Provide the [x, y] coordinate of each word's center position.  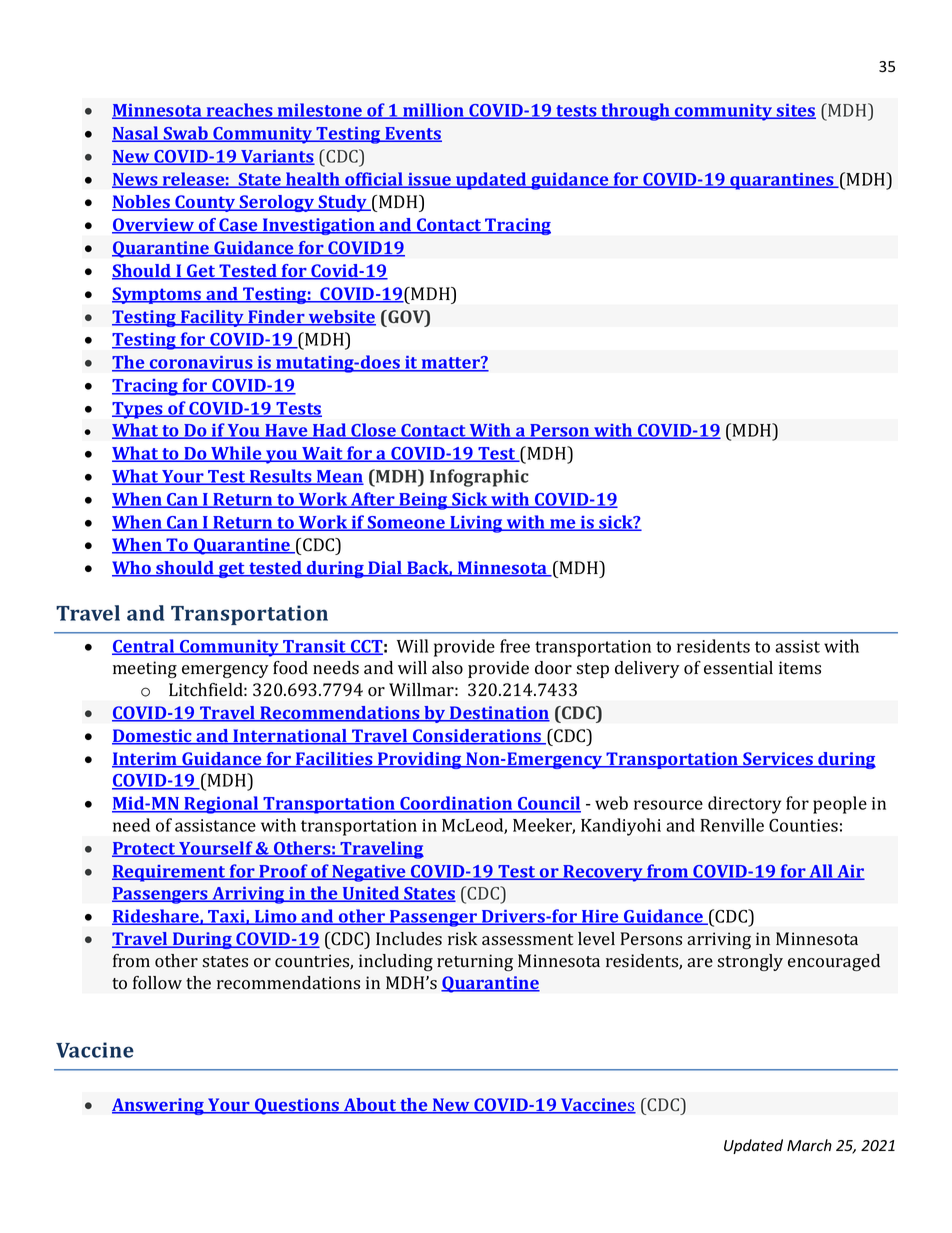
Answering [159, 1106]
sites [795, 111]
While [236, 454]
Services [778, 760]
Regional [221, 805]
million [433, 111]
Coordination [456, 804]
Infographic [479, 478]
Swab [186, 134]
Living [476, 524]
